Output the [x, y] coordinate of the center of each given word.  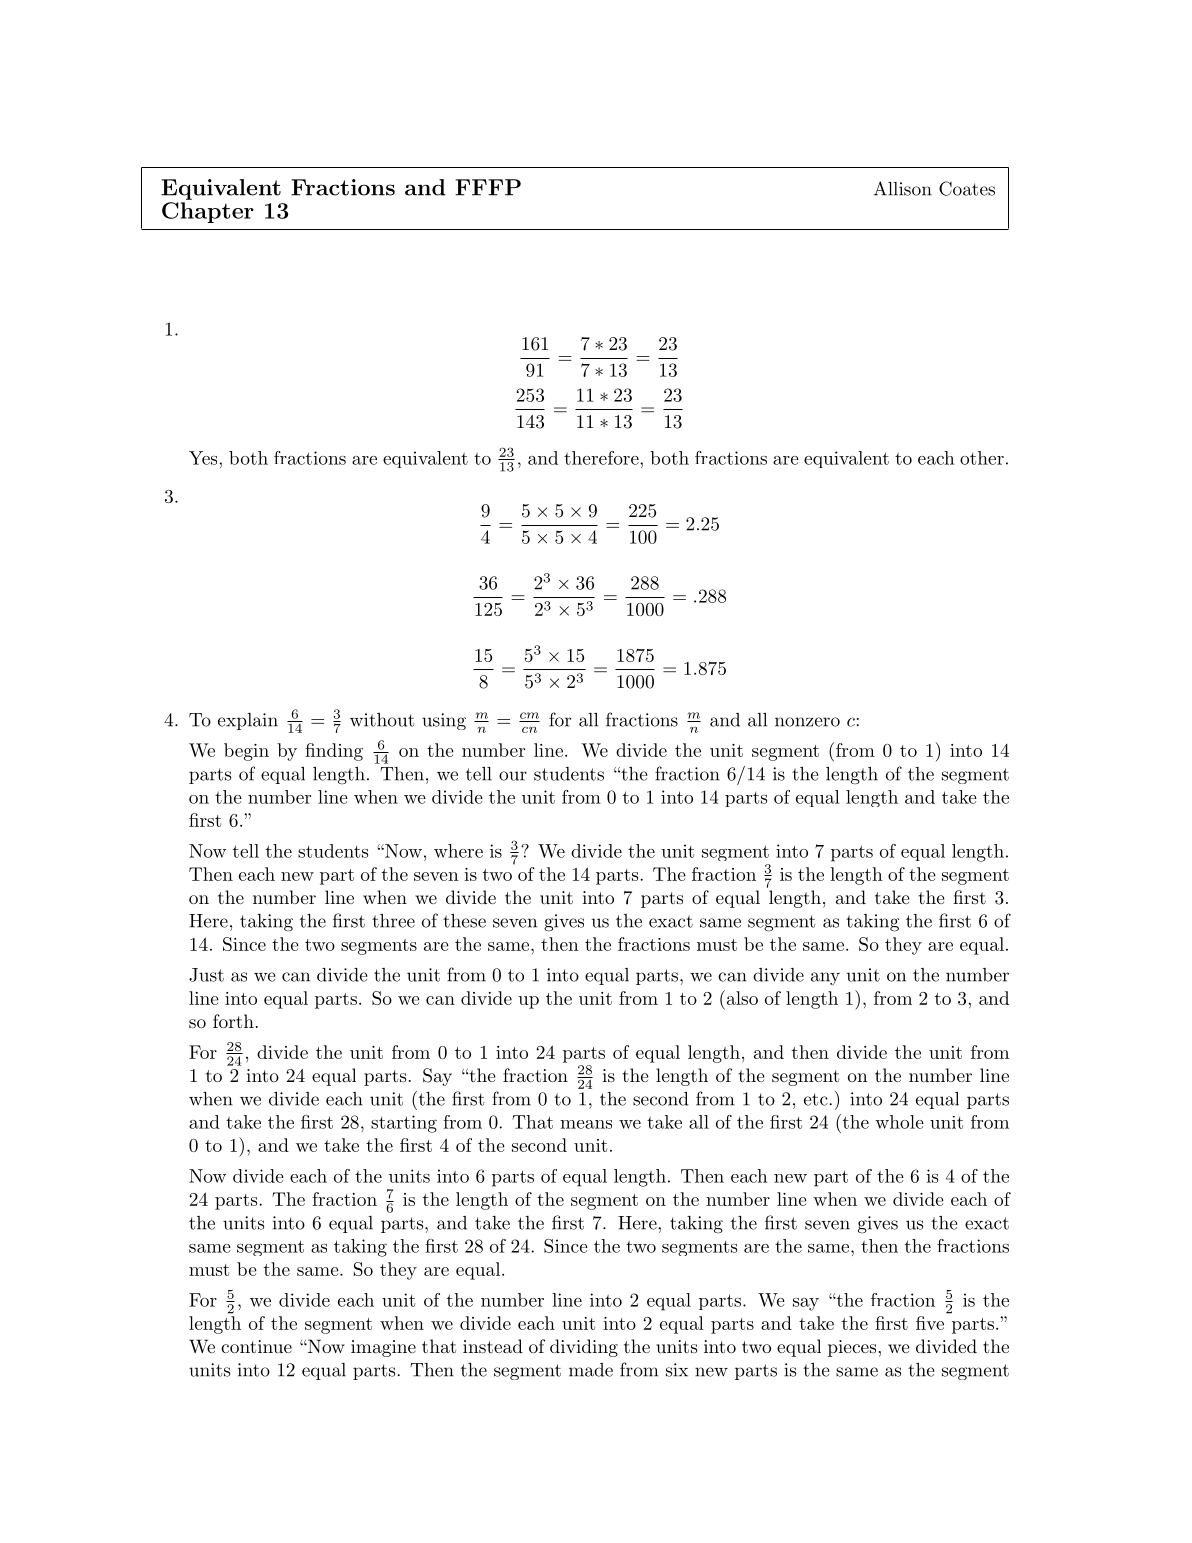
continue [256, 1346]
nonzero [807, 722]
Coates [967, 188]
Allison [903, 188]
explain [248, 721]
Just [206, 975]
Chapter [208, 212]
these [464, 921]
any [825, 978]
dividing [584, 1348]
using [444, 721]
